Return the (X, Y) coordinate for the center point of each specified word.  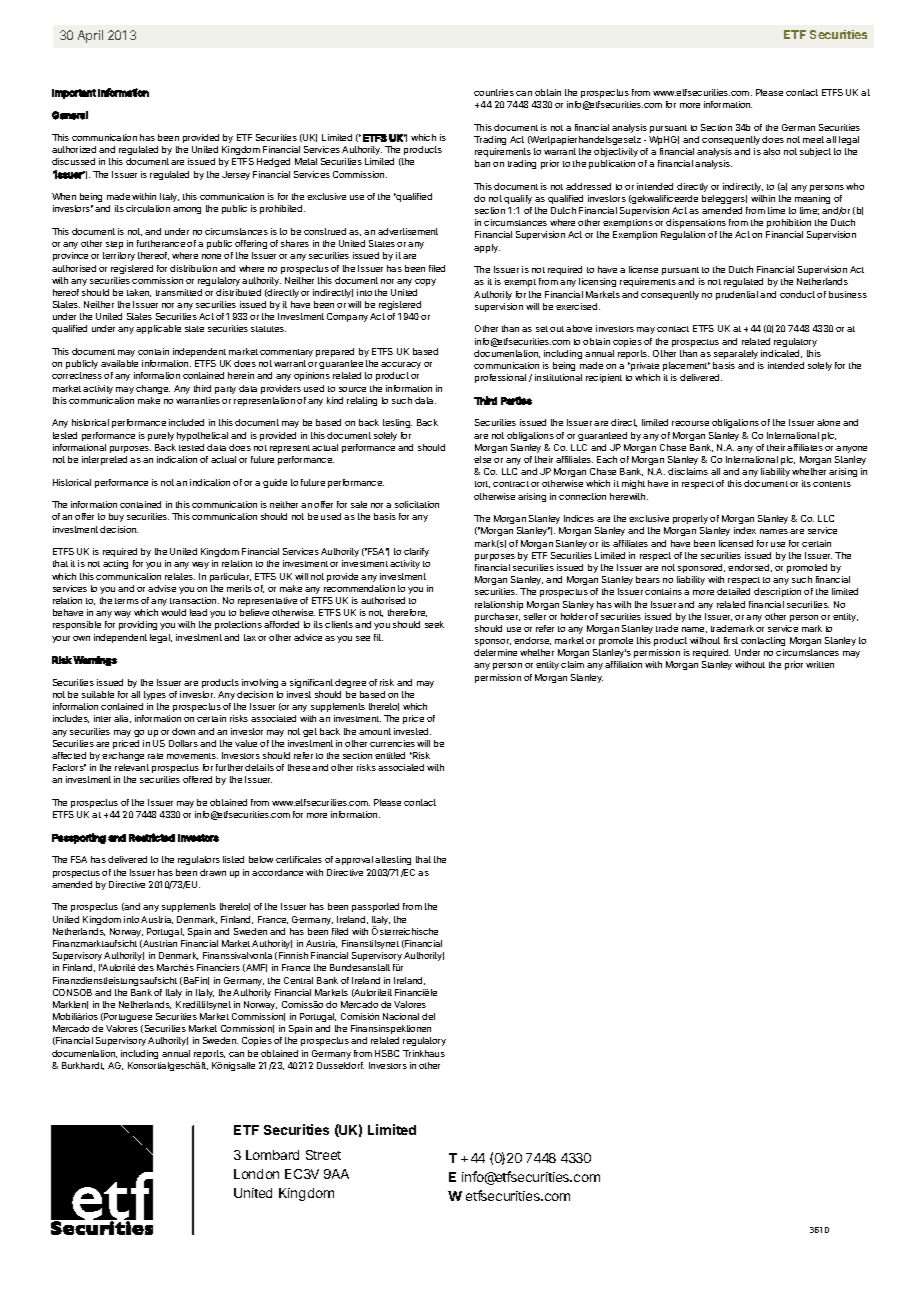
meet (815, 139)
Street (323, 1155)
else (482, 459)
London (256, 1174)
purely (161, 436)
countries (494, 92)
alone (828, 422)
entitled (390, 755)
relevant (132, 767)
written (820, 664)
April (90, 36)
